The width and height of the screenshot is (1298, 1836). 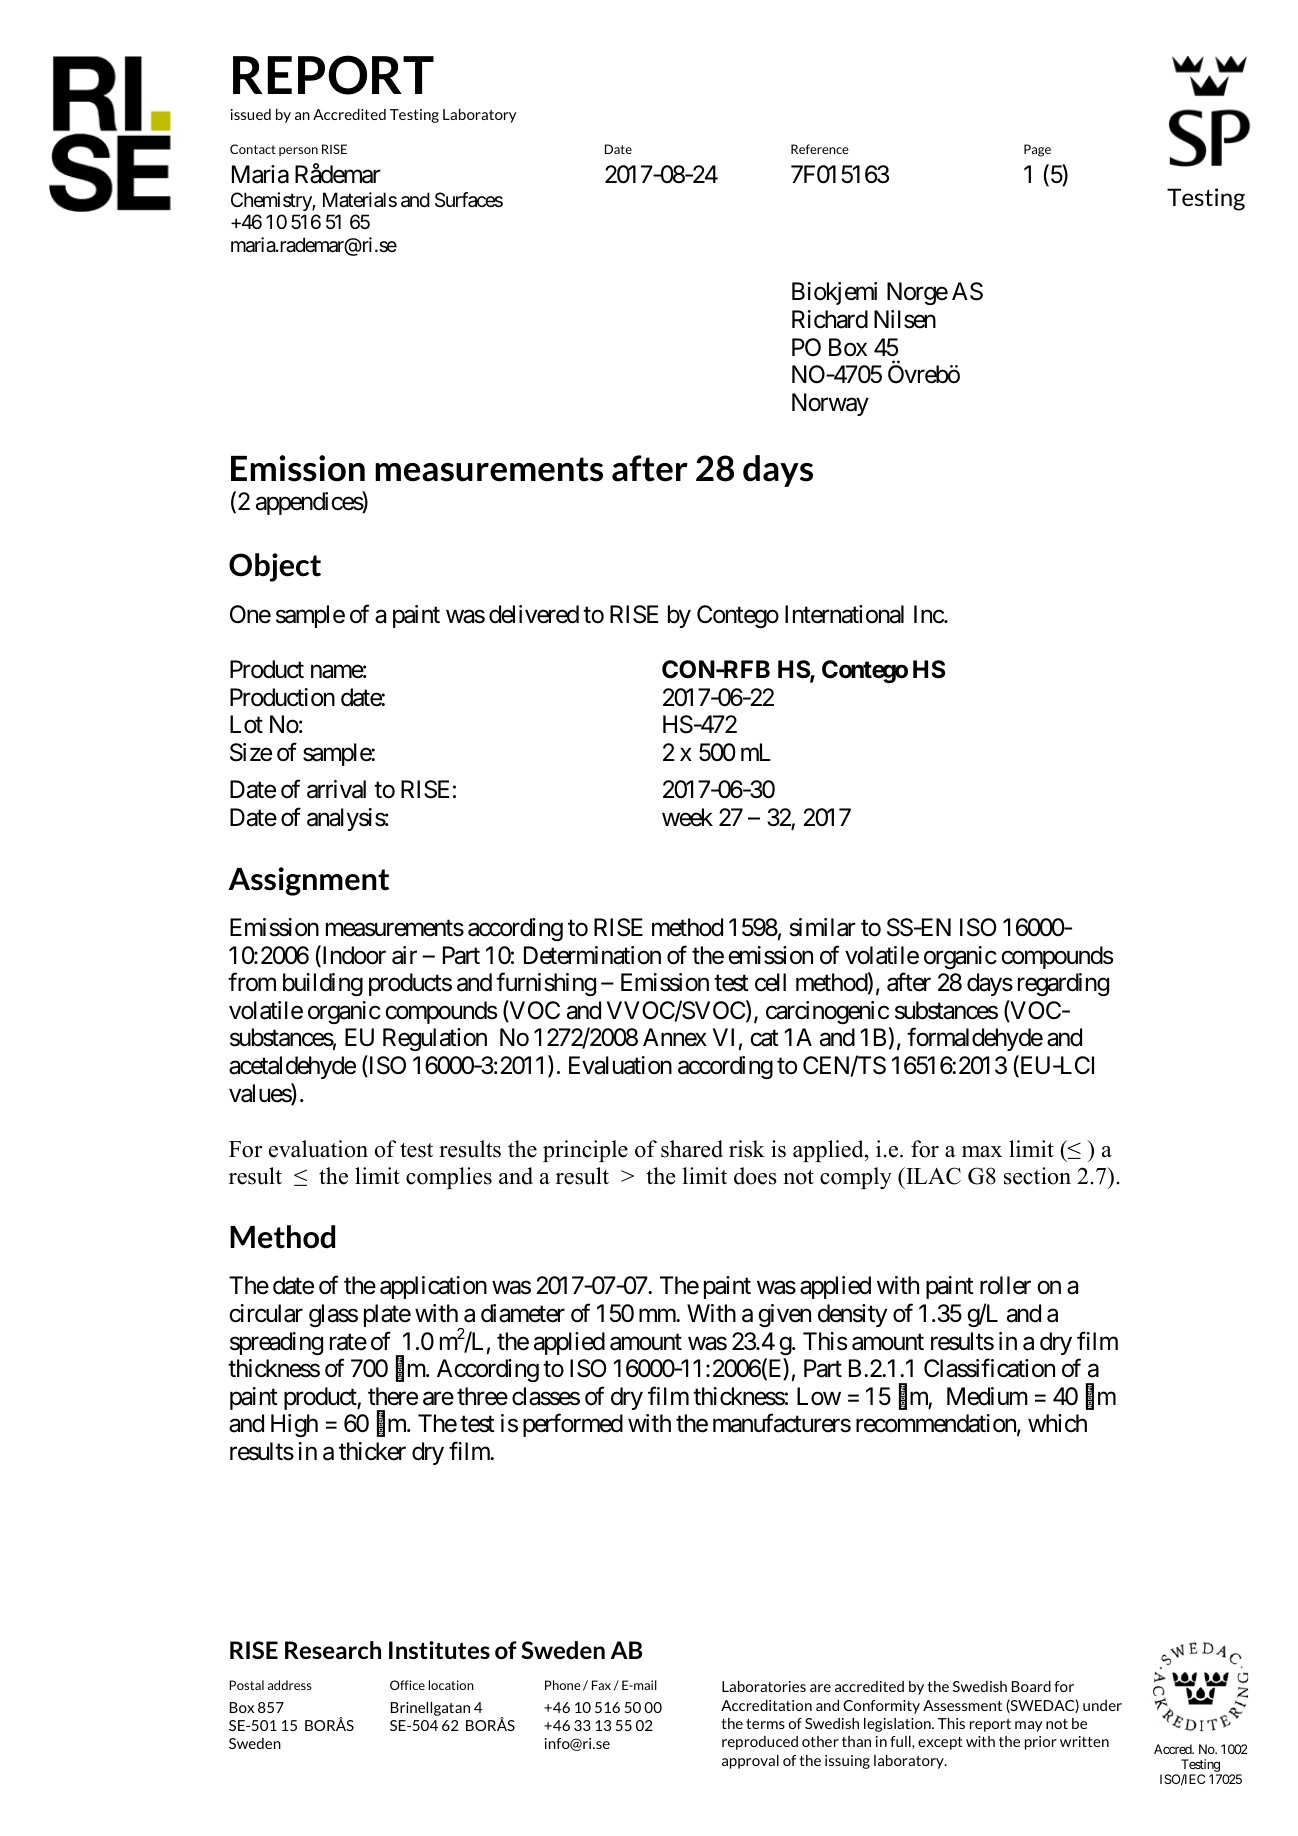 I want to click on section, so click(x=1037, y=1176).
